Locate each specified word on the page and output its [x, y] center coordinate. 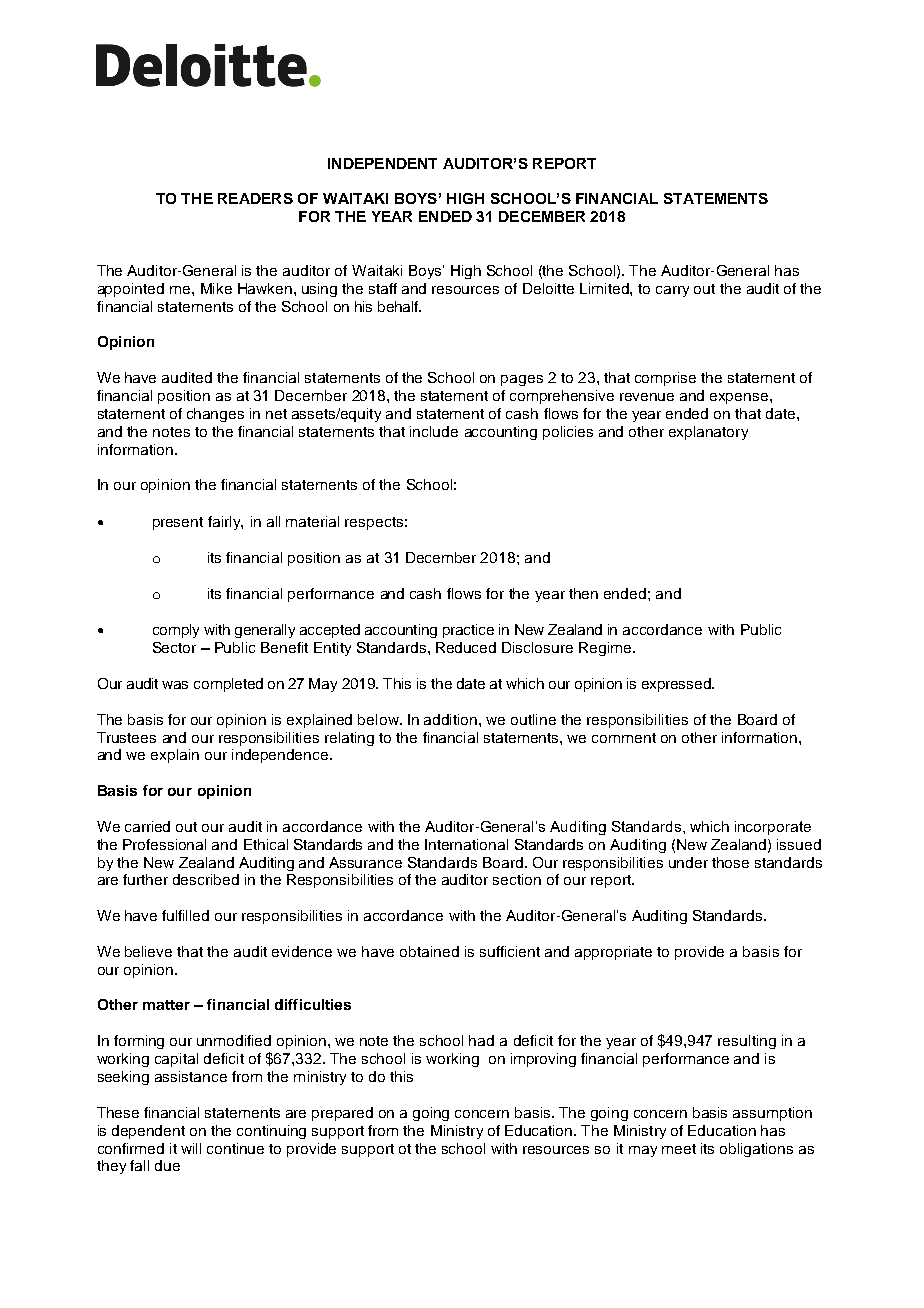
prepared [342, 1114]
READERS [255, 198]
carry [672, 291]
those [730, 862]
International [466, 844]
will [191, 1148]
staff [383, 288]
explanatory [708, 433]
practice [468, 631]
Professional [164, 844]
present [178, 523]
